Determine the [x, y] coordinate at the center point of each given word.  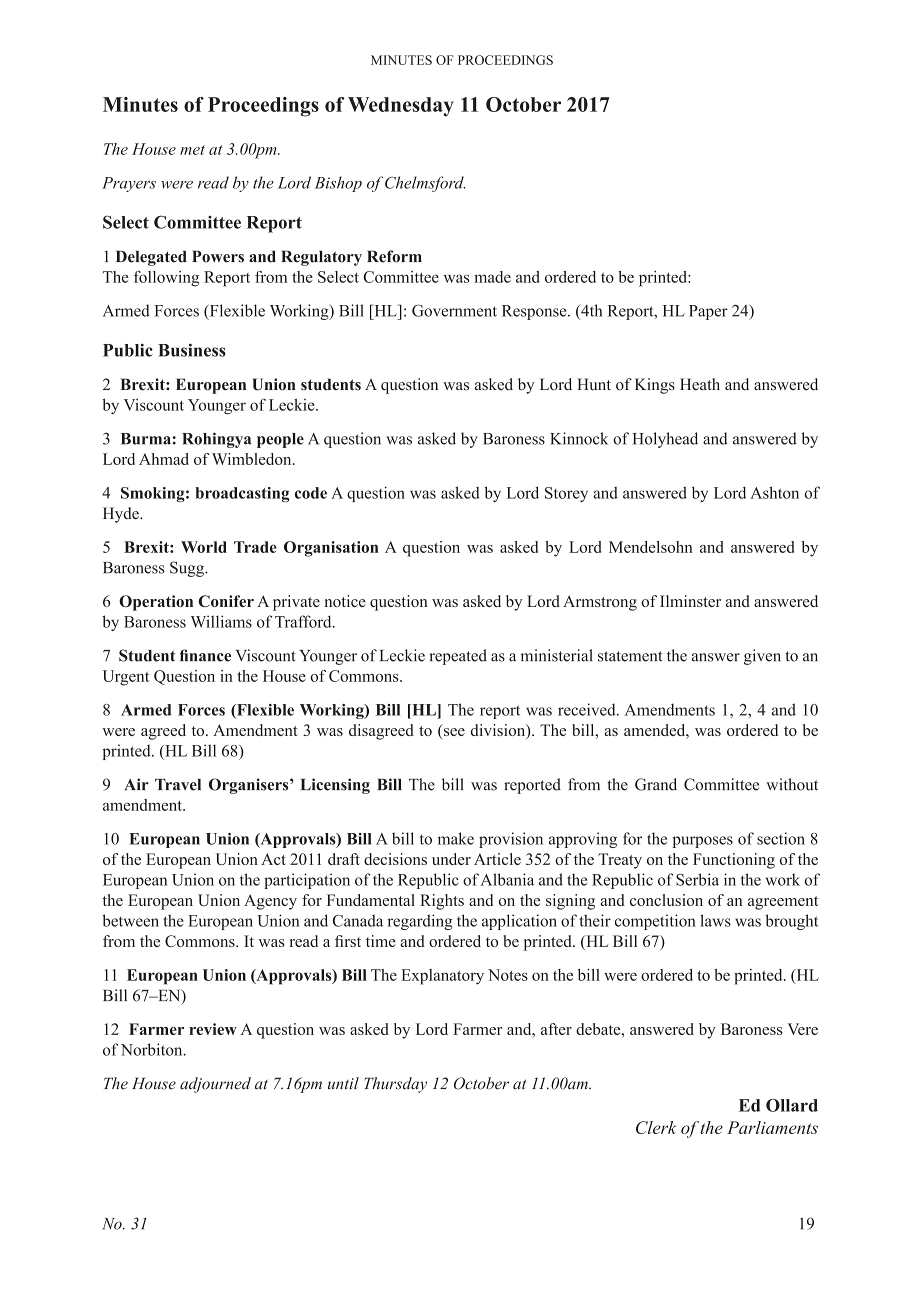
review [213, 1029]
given [762, 657]
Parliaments [772, 1127]
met [192, 150]
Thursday [395, 1085]
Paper [708, 312]
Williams [221, 621]
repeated [458, 657]
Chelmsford [425, 184]
